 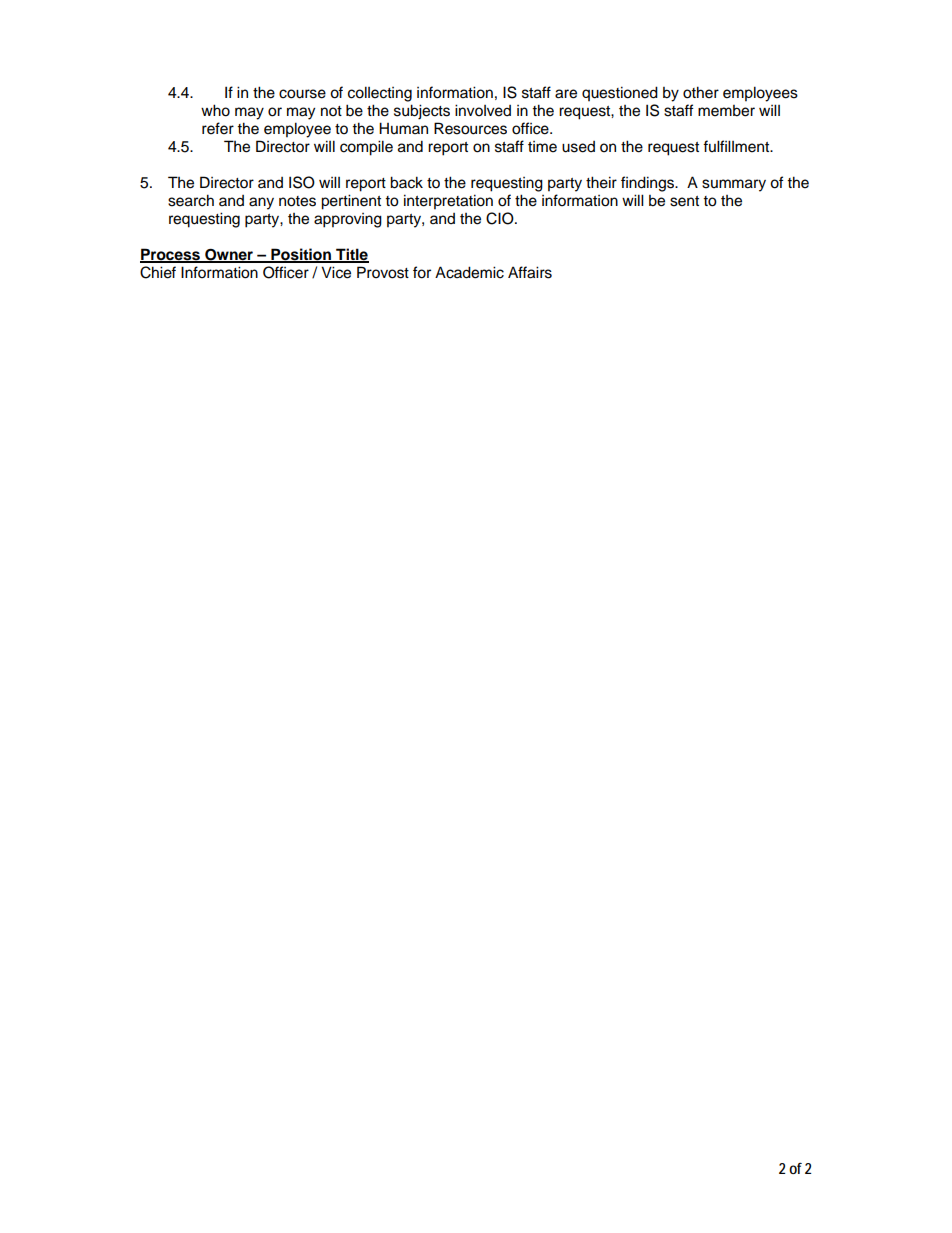 I want to click on compile, so click(x=366, y=148).
